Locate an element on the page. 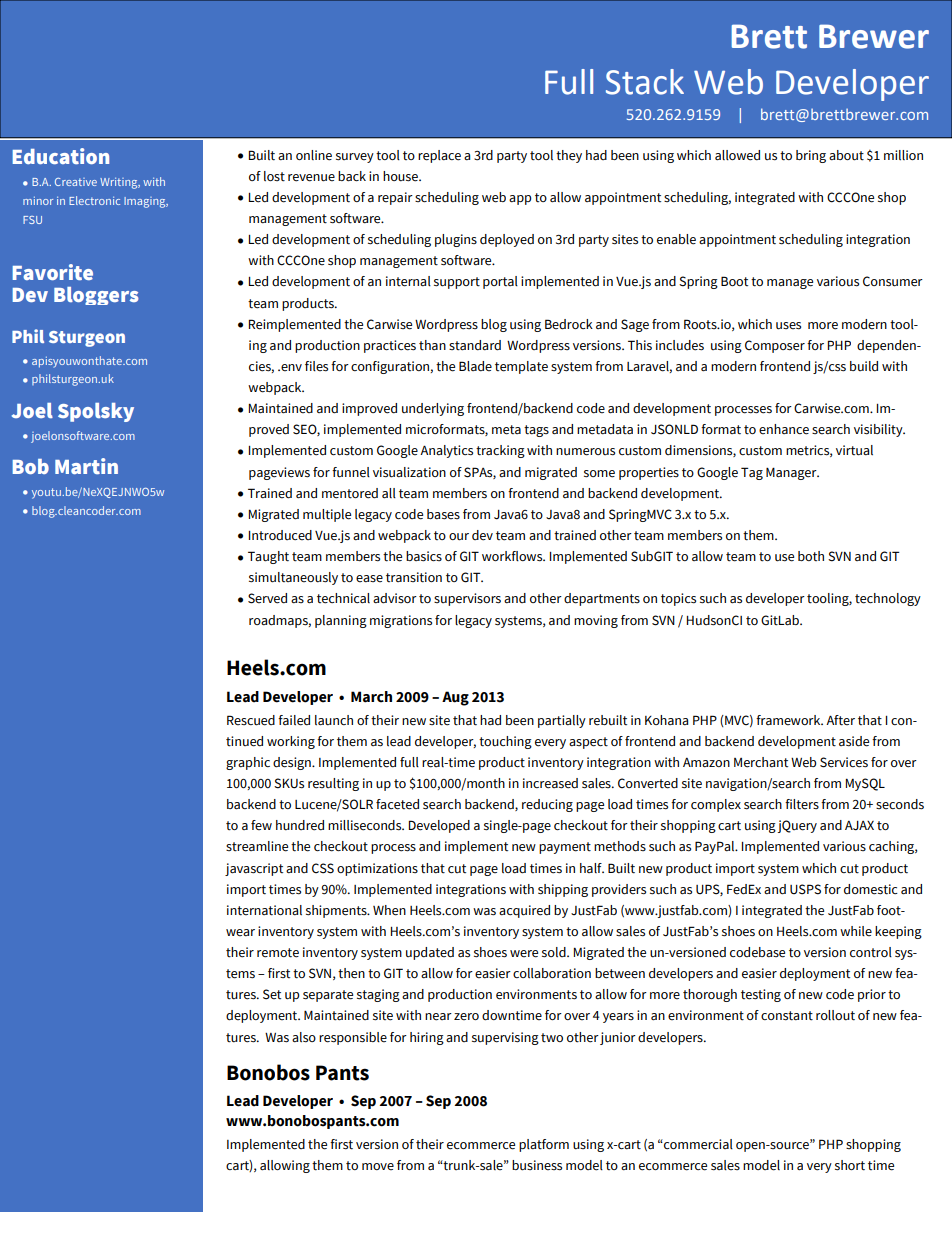 This image has width=952, height=1233. Served is located at coordinates (267, 598).
